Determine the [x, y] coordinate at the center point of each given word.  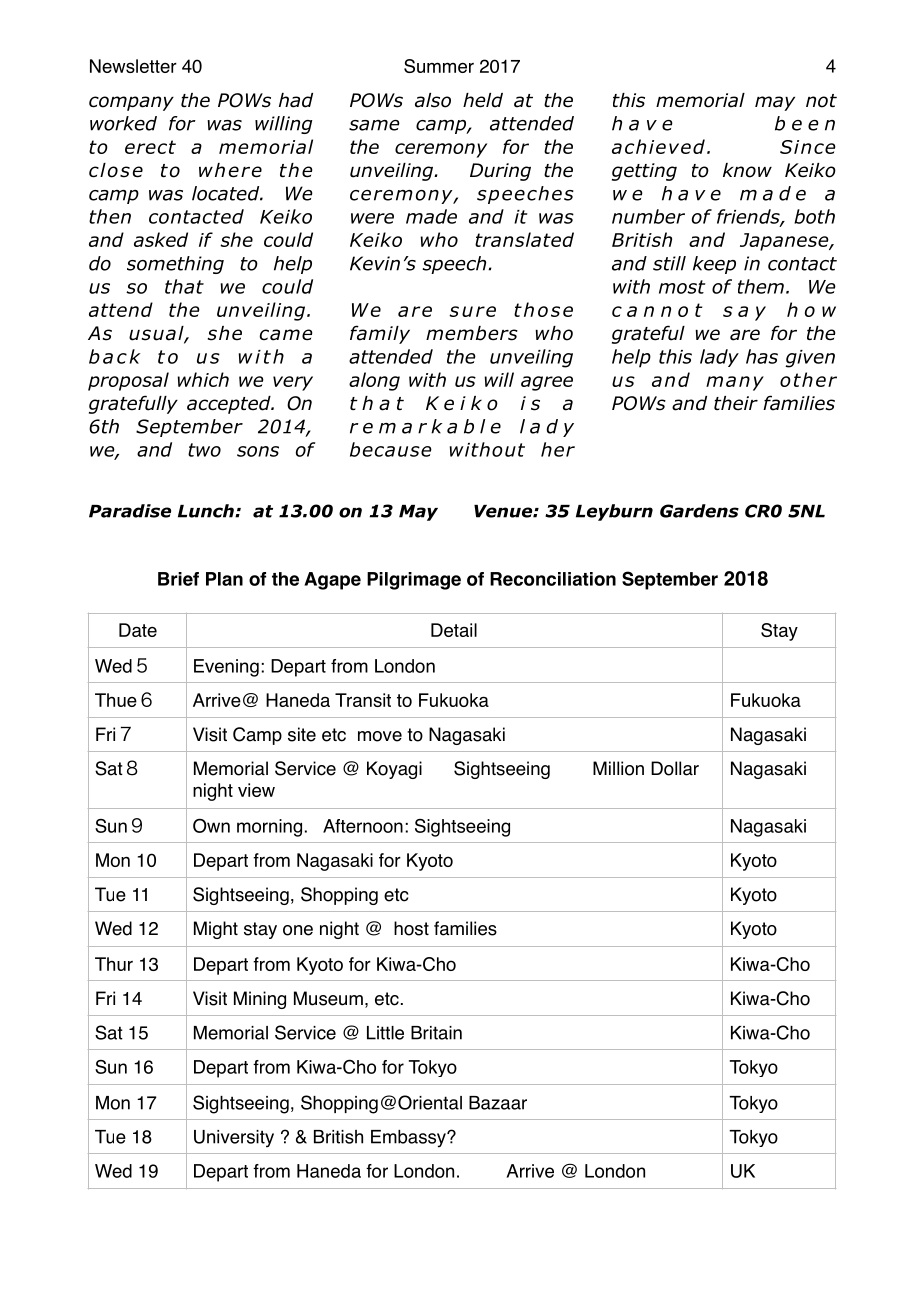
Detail [454, 630]
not [821, 101]
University [234, 1138]
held [483, 100]
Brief [178, 579]
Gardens [699, 511]
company [131, 103]
